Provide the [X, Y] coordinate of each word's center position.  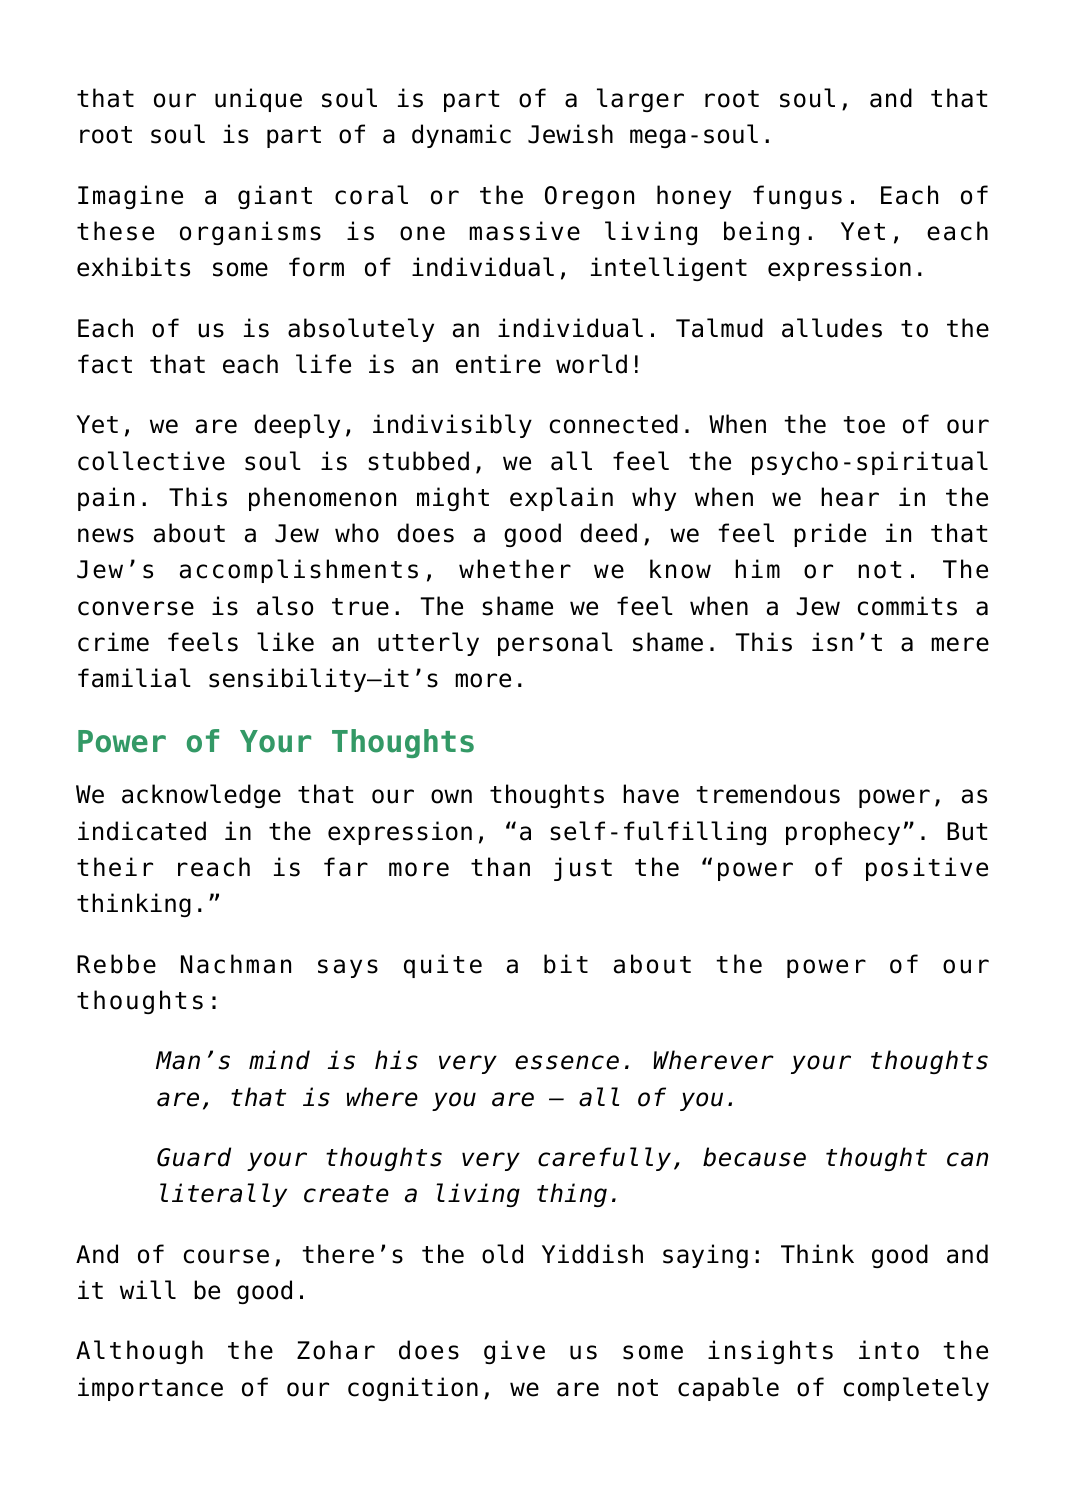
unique [258, 100]
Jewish [570, 134]
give [514, 1352]
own [451, 796]
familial [134, 678]
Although [139, 1352]
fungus [797, 197]
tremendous [768, 794]
